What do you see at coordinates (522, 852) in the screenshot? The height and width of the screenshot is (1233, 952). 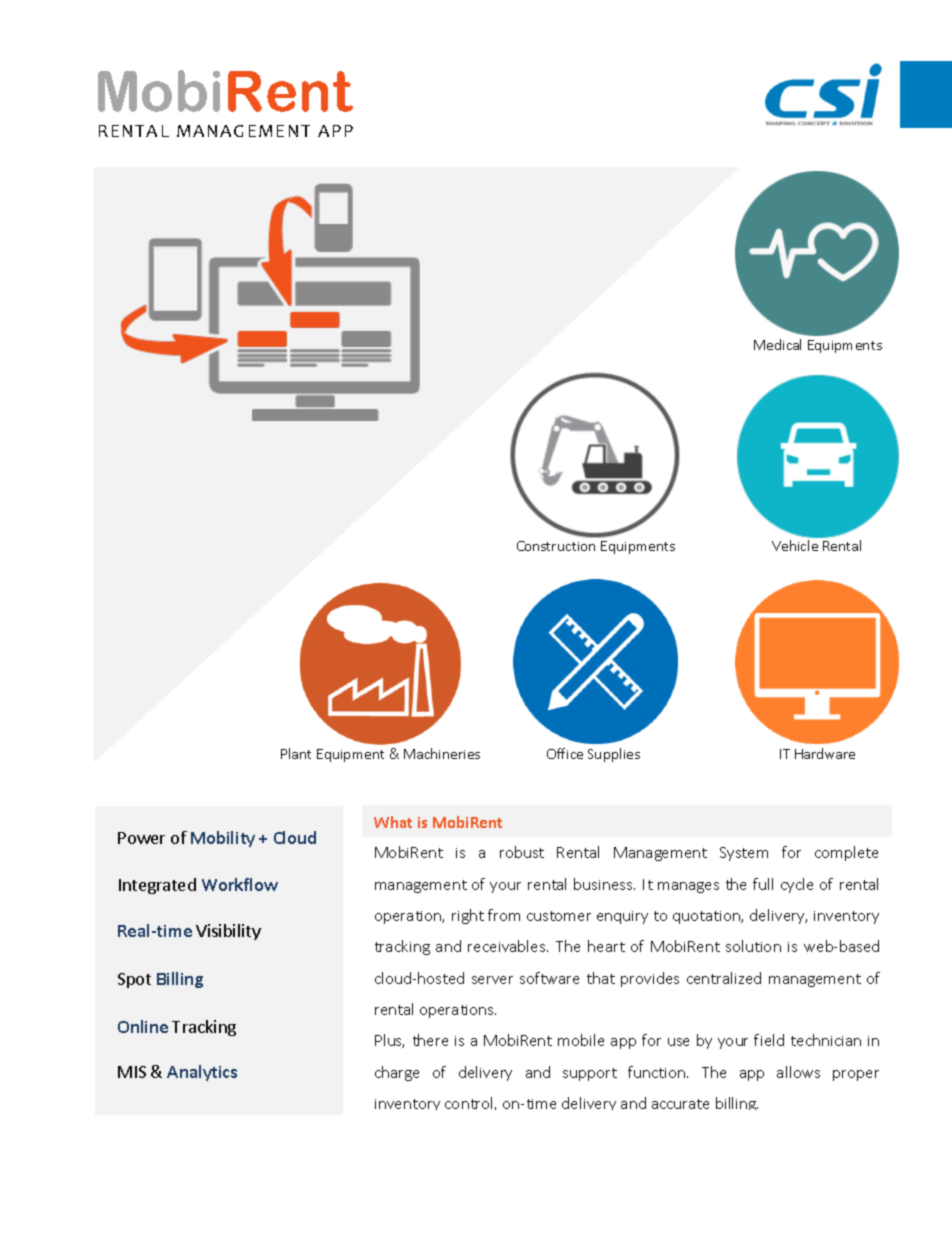 I see `robust` at bounding box center [522, 852].
